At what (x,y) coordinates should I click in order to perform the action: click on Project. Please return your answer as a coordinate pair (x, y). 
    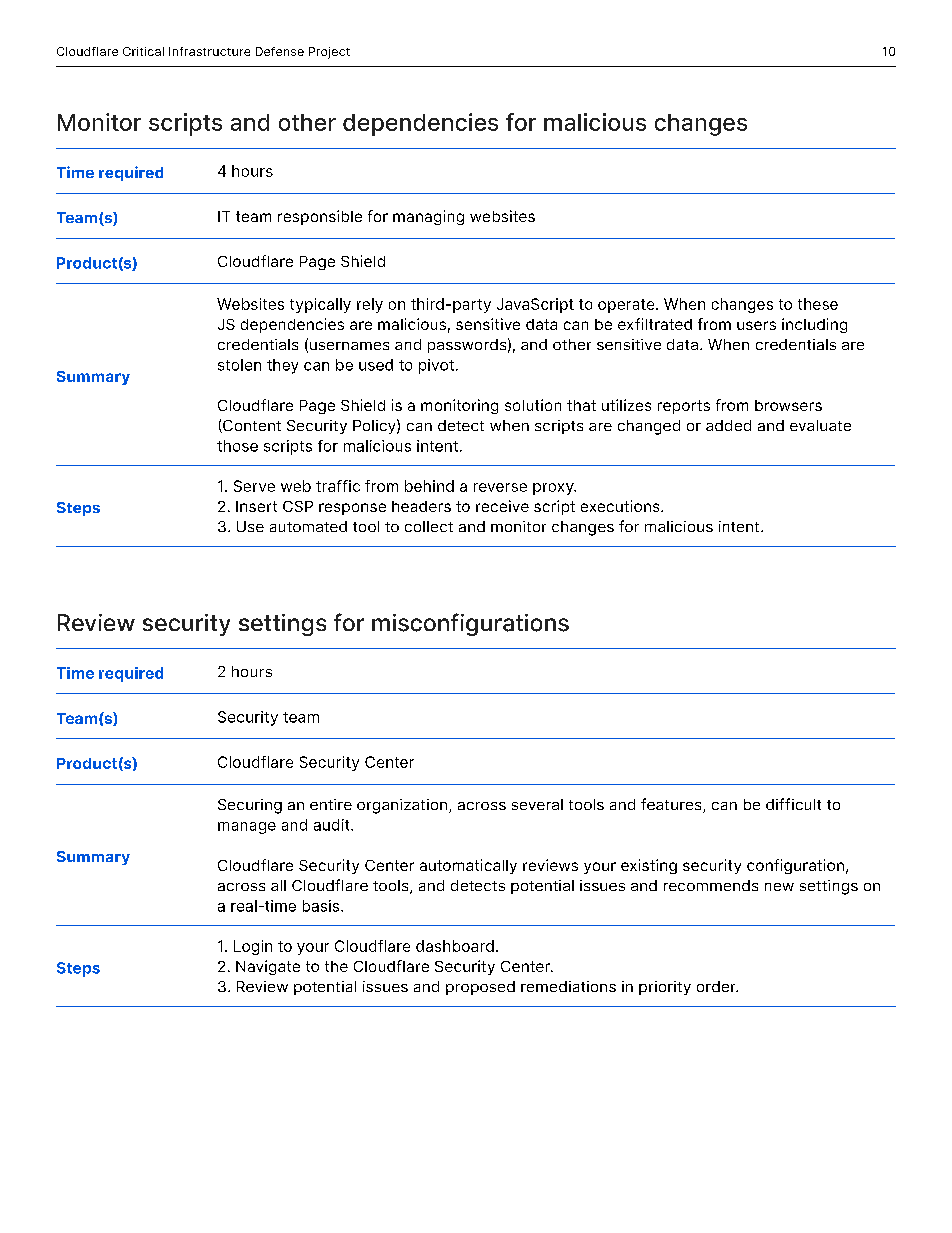
    Looking at the image, I should click on (329, 53).
